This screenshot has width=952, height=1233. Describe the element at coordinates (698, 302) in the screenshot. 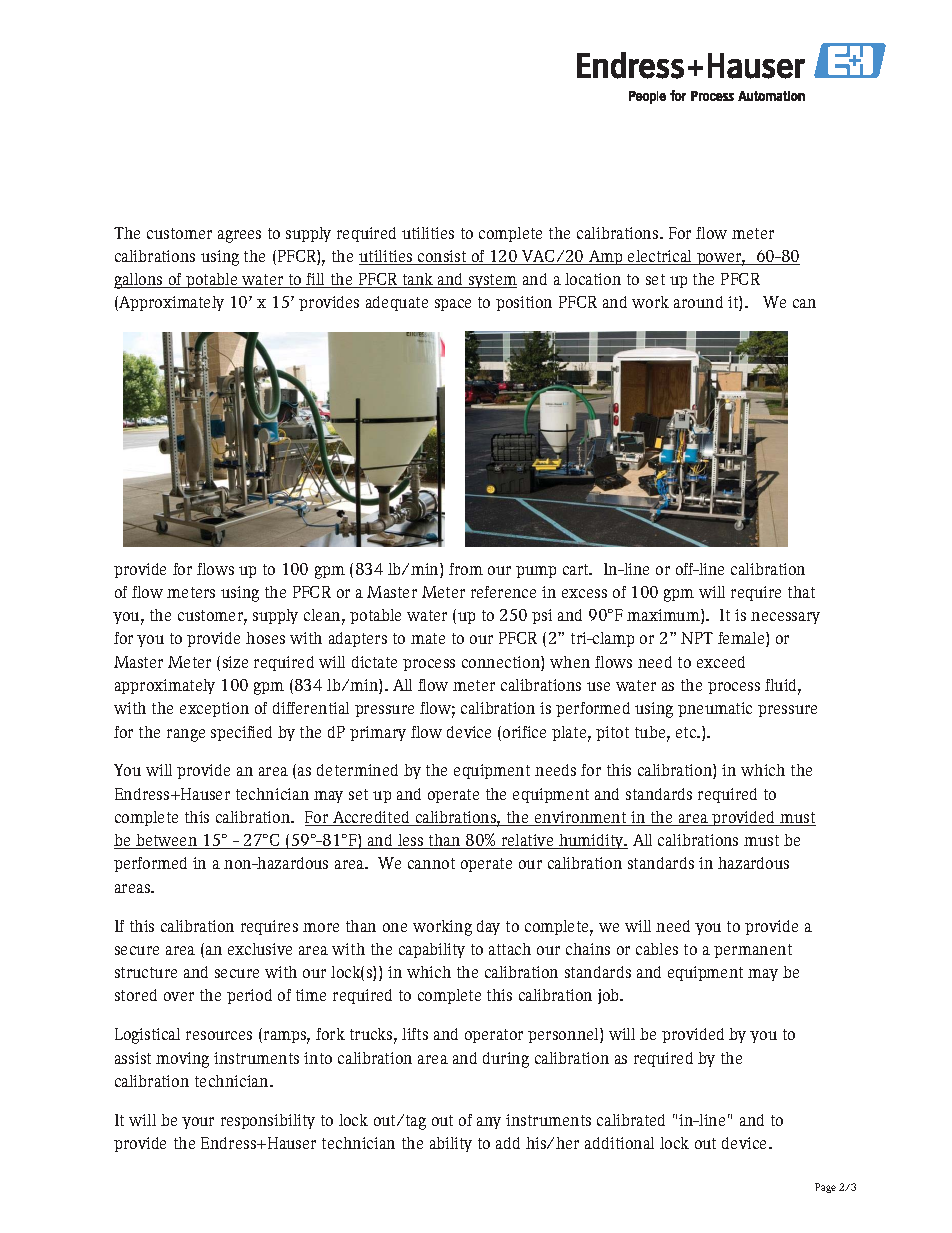

I see `around` at that location.
